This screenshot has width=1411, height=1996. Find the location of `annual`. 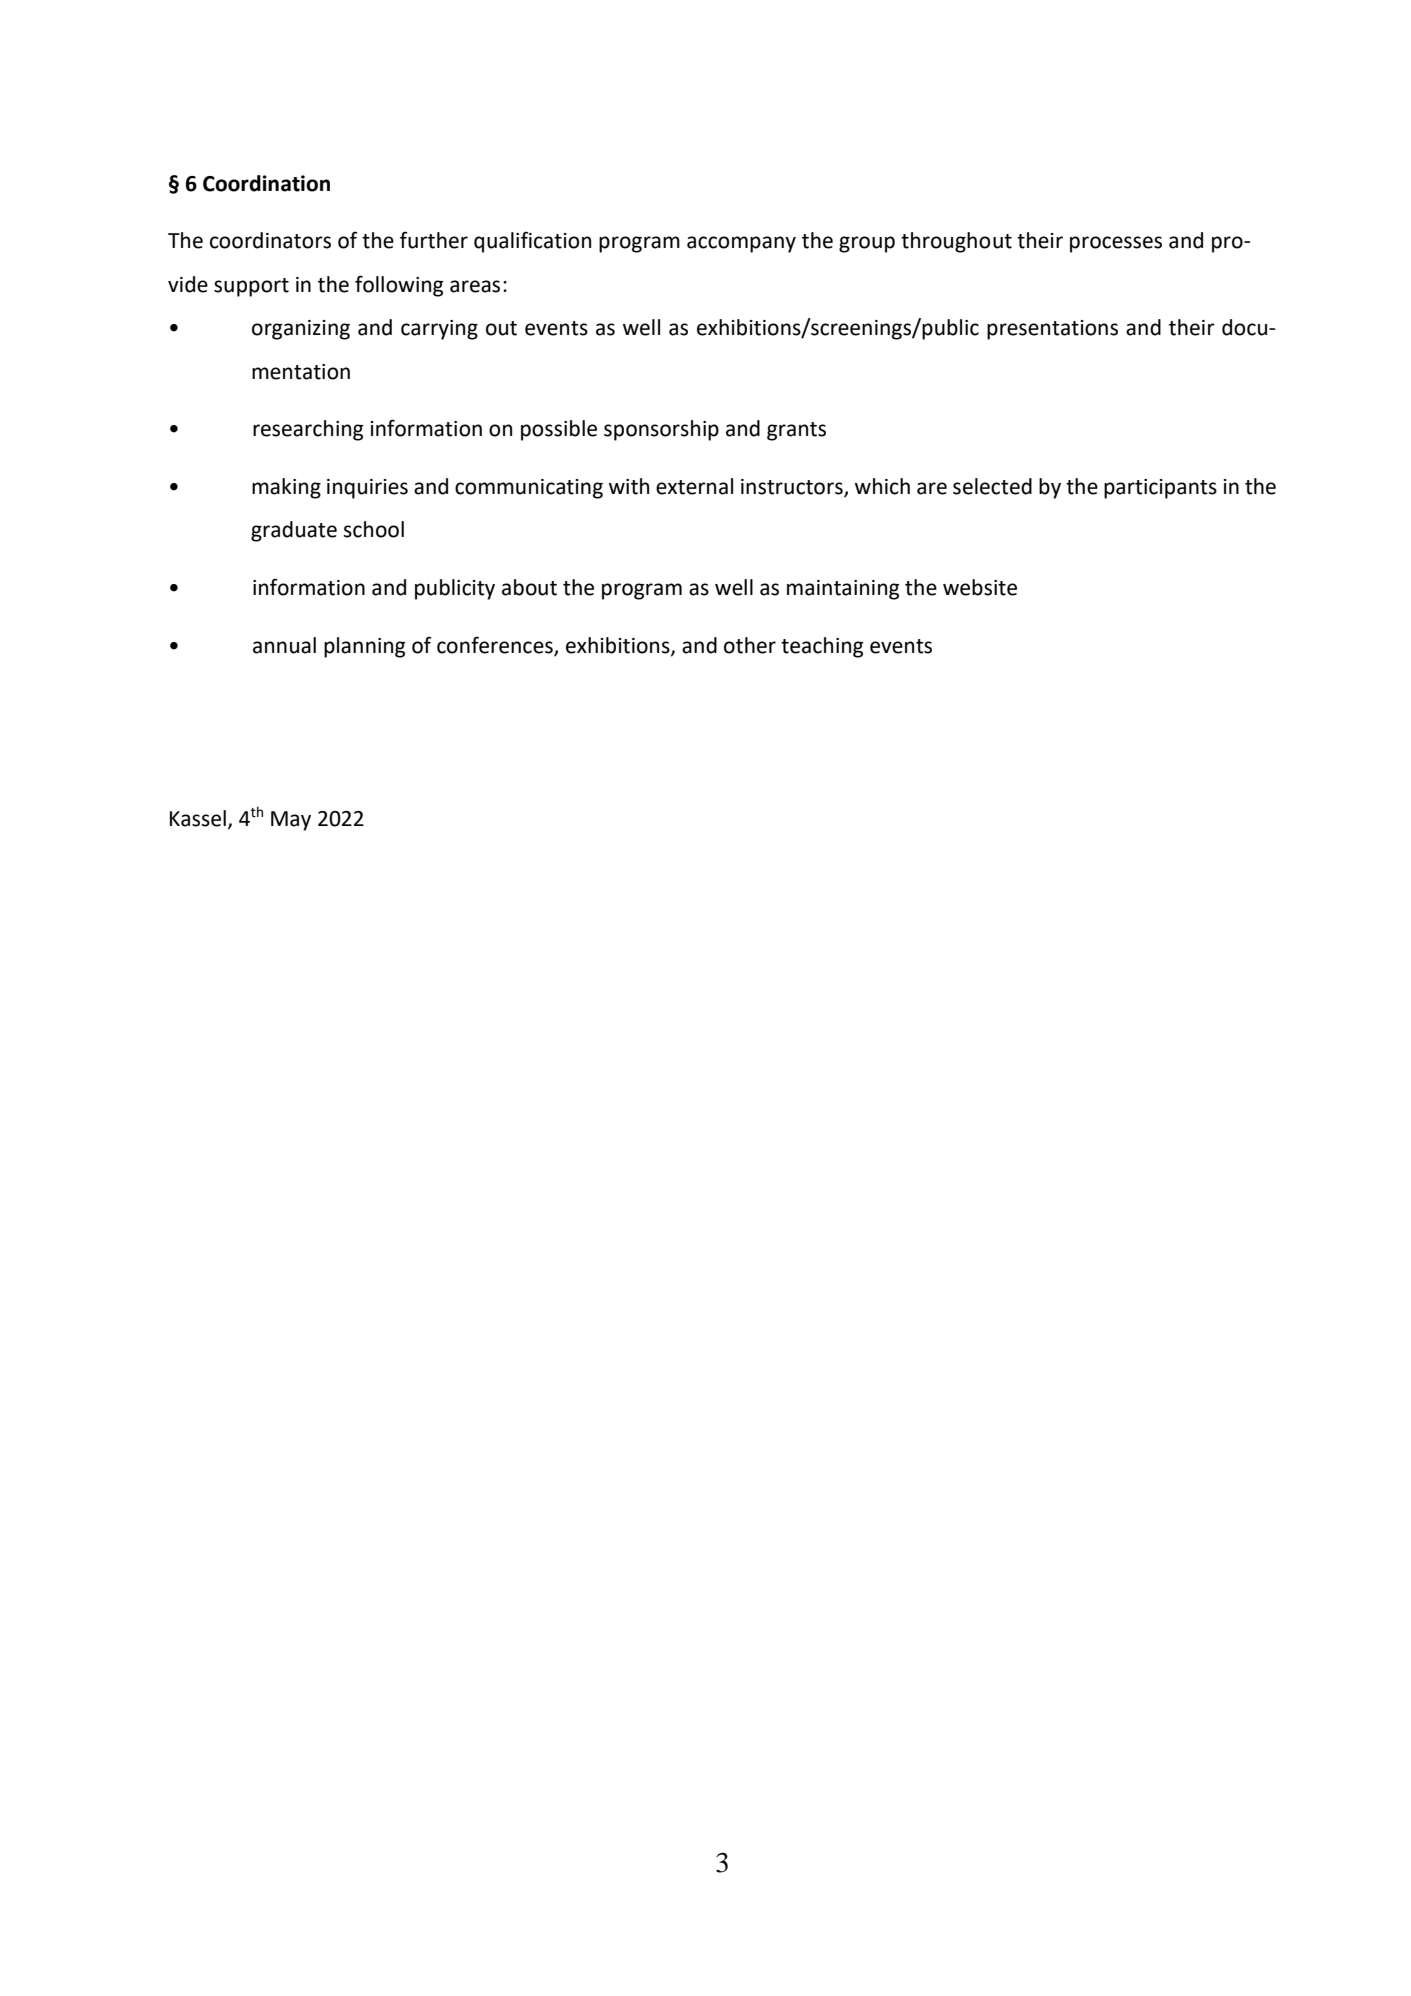

annual is located at coordinates (284, 645).
